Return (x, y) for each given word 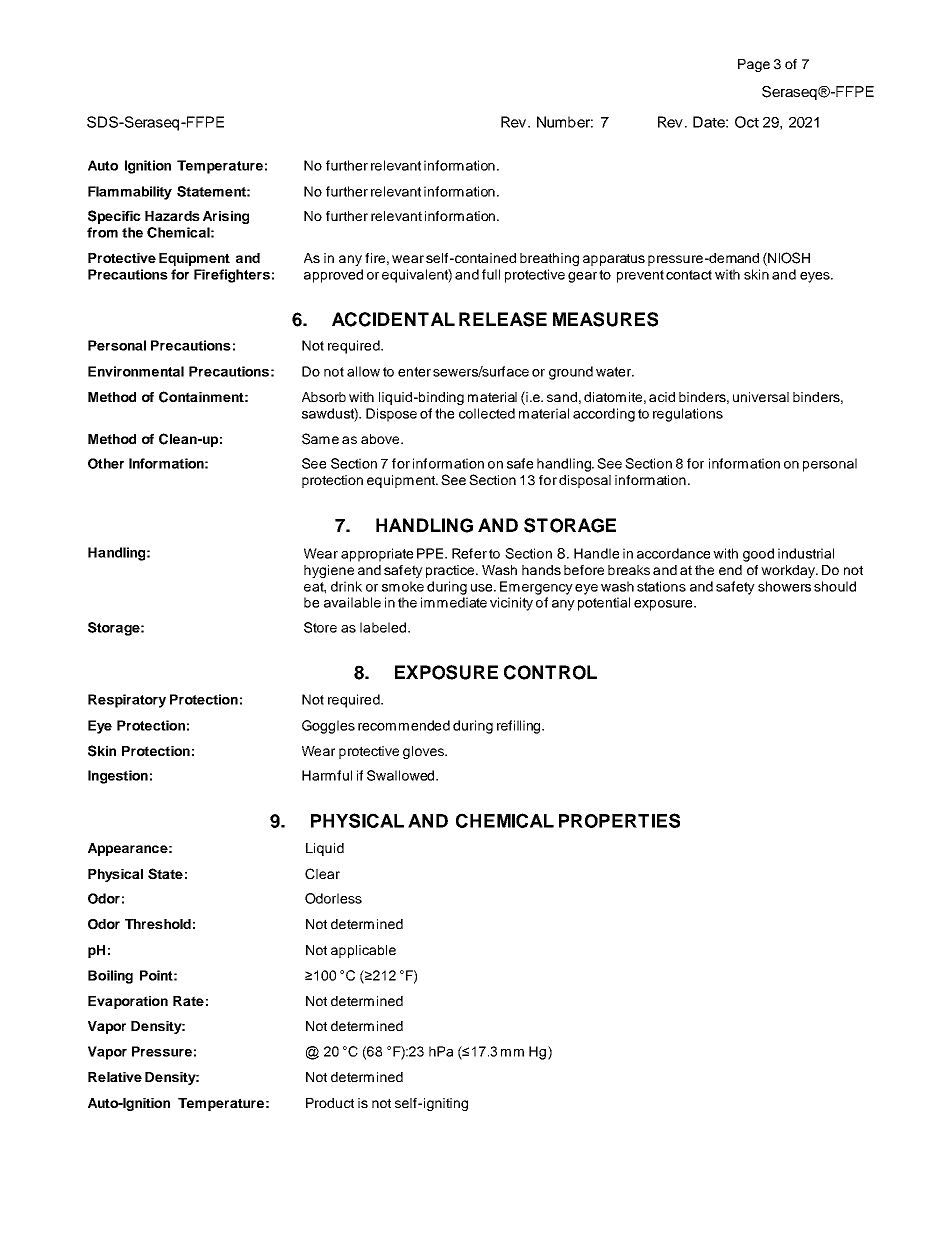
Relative (115, 1077)
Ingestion (118, 777)
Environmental (136, 371)
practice (450, 571)
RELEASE (503, 319)
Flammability (130, 193)
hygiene (329, 571)
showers (784, 586)
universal (761, 397)
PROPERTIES (619, 820)
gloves (425, 752)
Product (330, 1103)
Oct (747, 122)
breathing (549, 259)
